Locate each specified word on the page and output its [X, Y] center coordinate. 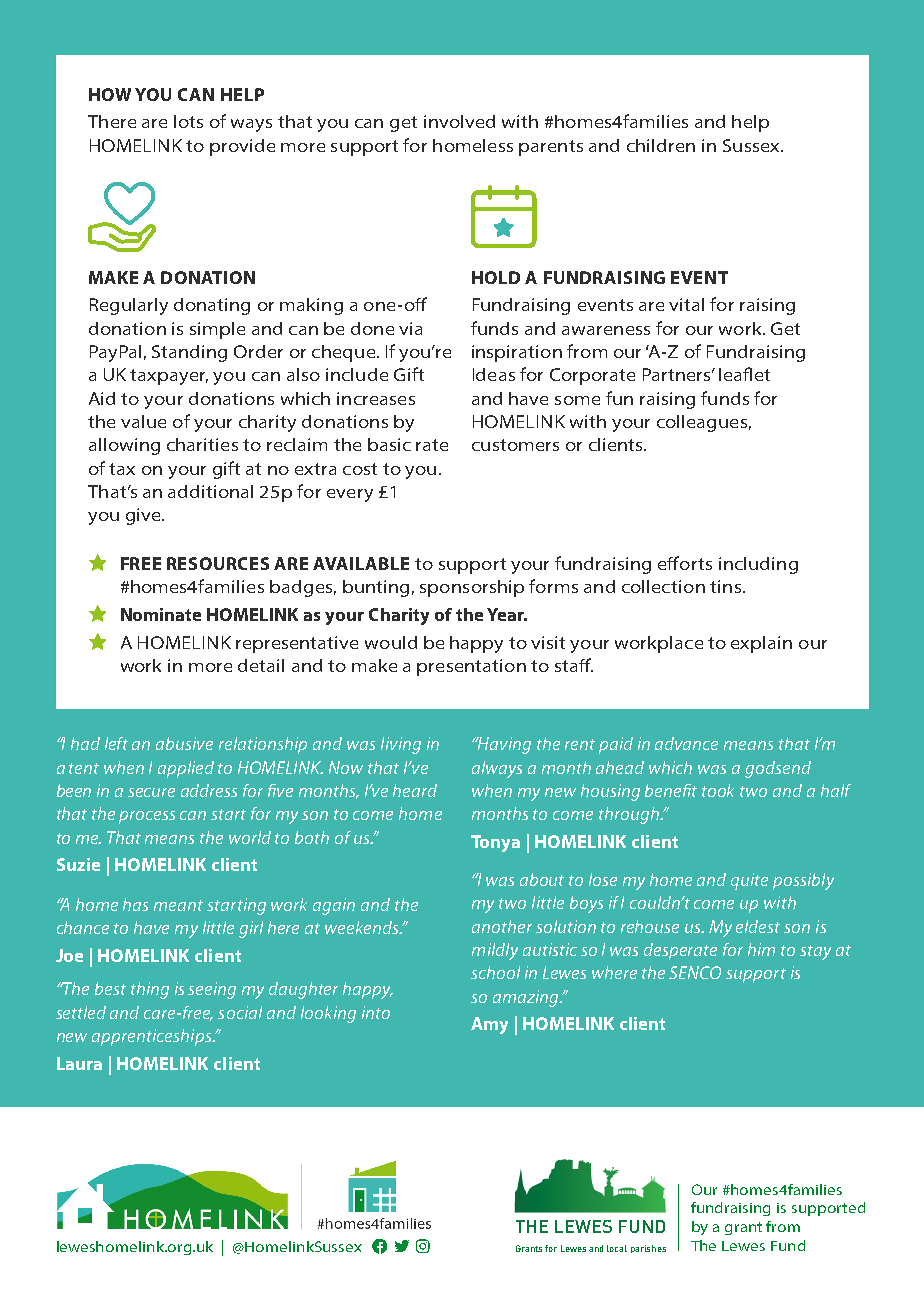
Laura [79, 1063]
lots [188, 121]
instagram [423, 1246]
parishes [648, 1249]
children [661, 145]
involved [459, 121]
